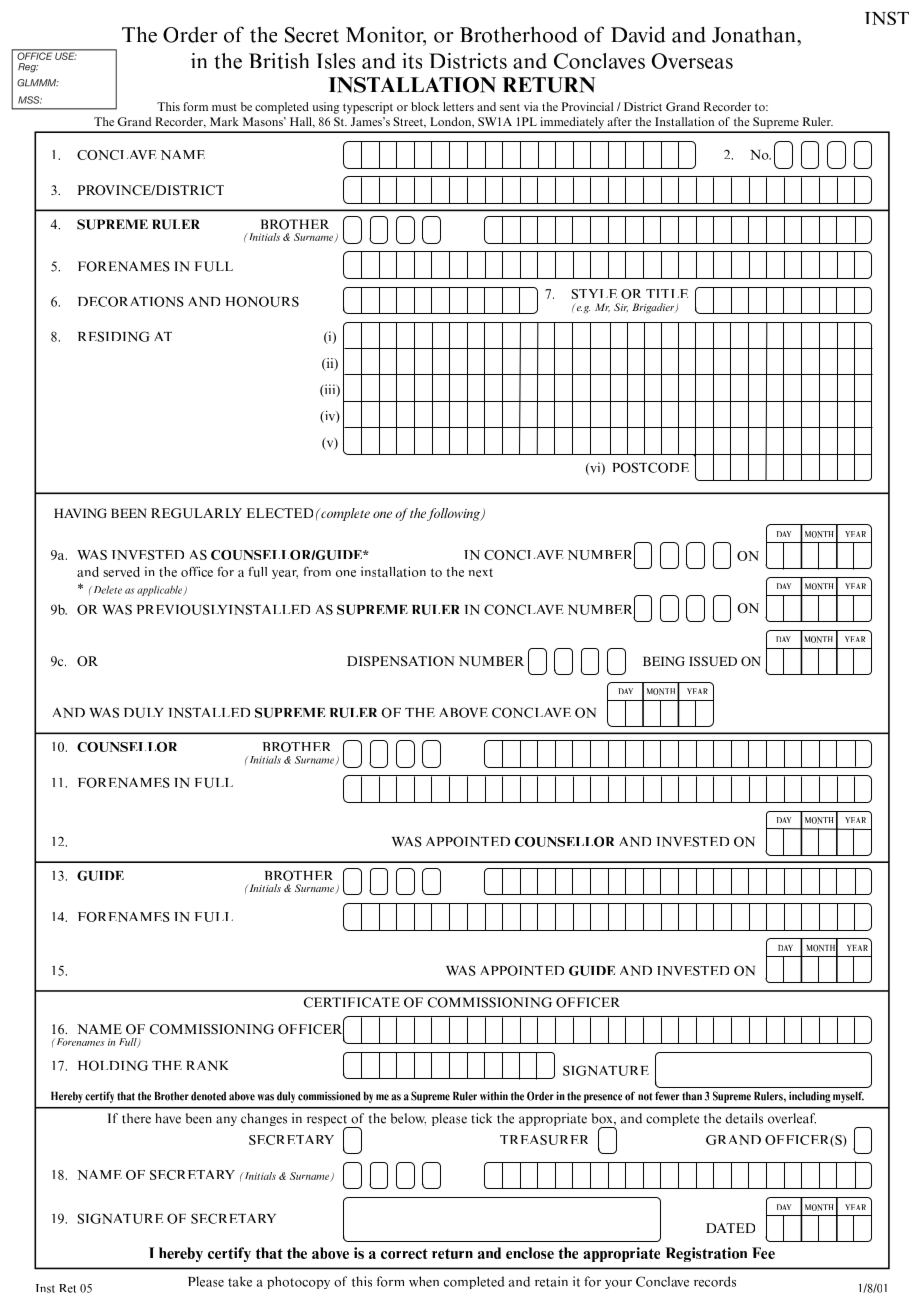 This screenshot has height=1308, width=924. What do you see at coordinates (692, 61) in the screenshot?
I see `Overseas` at bounding box center [692, 61].
